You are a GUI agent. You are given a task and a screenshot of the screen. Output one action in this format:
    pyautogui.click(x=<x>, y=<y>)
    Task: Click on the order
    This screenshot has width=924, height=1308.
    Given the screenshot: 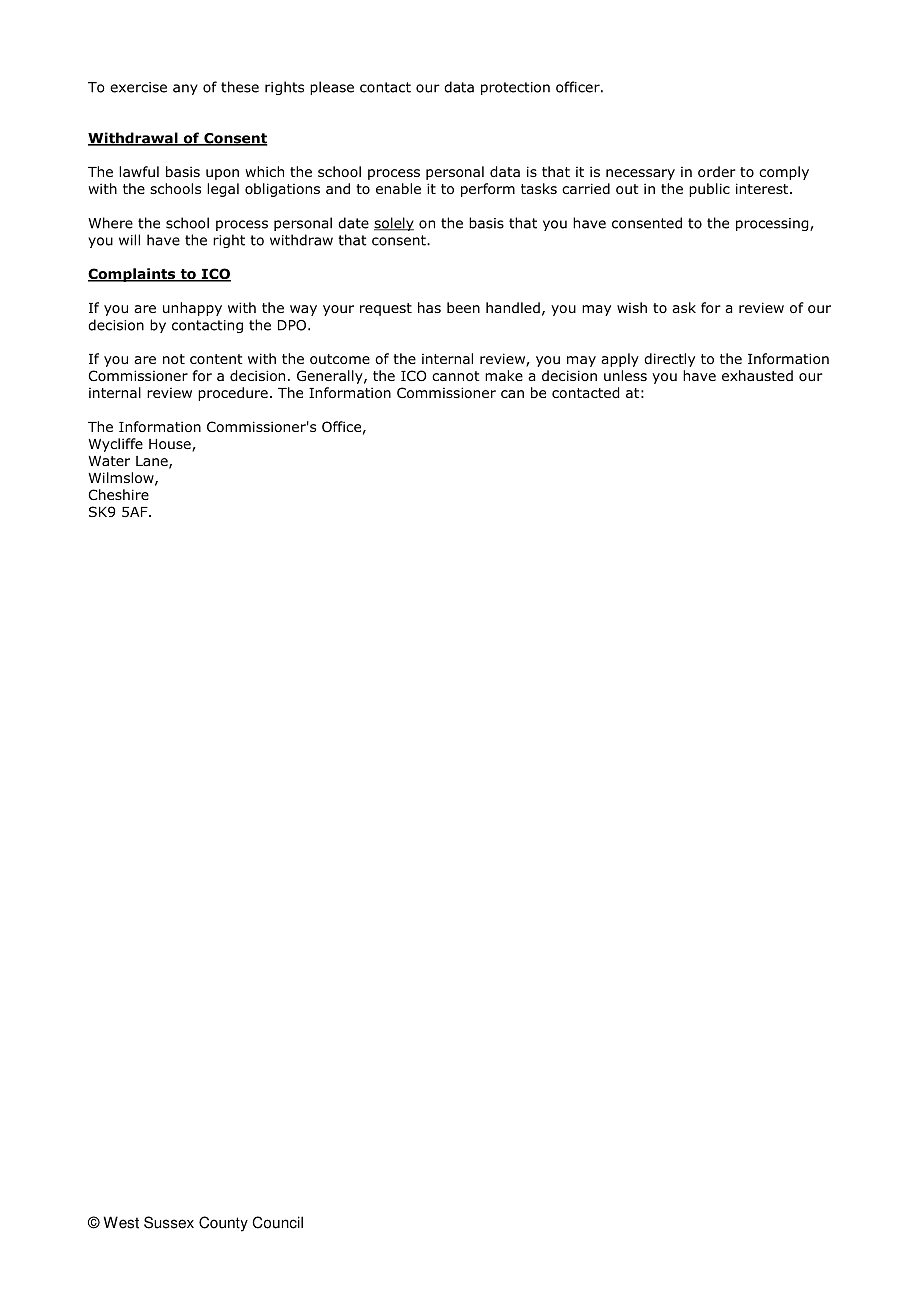 What is the action you would take?
    pyautogui.click(x=717, y=172)
